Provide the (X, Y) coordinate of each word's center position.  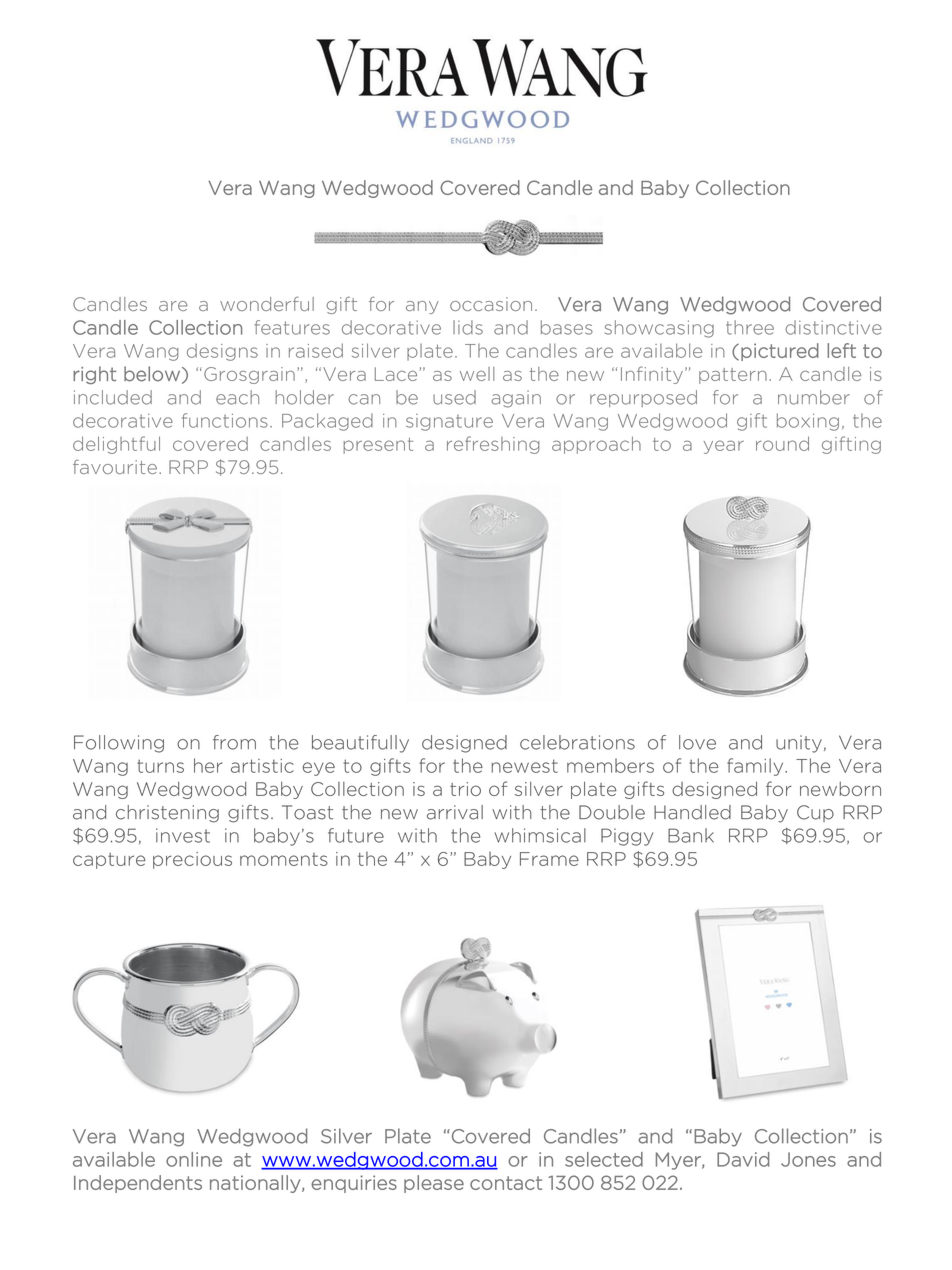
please (434, 1184)
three (750, 327)
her (208, 765)
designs (222, 352)
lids (468, 327)
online (194, 1159)
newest (525, 766)
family (756, 767)
